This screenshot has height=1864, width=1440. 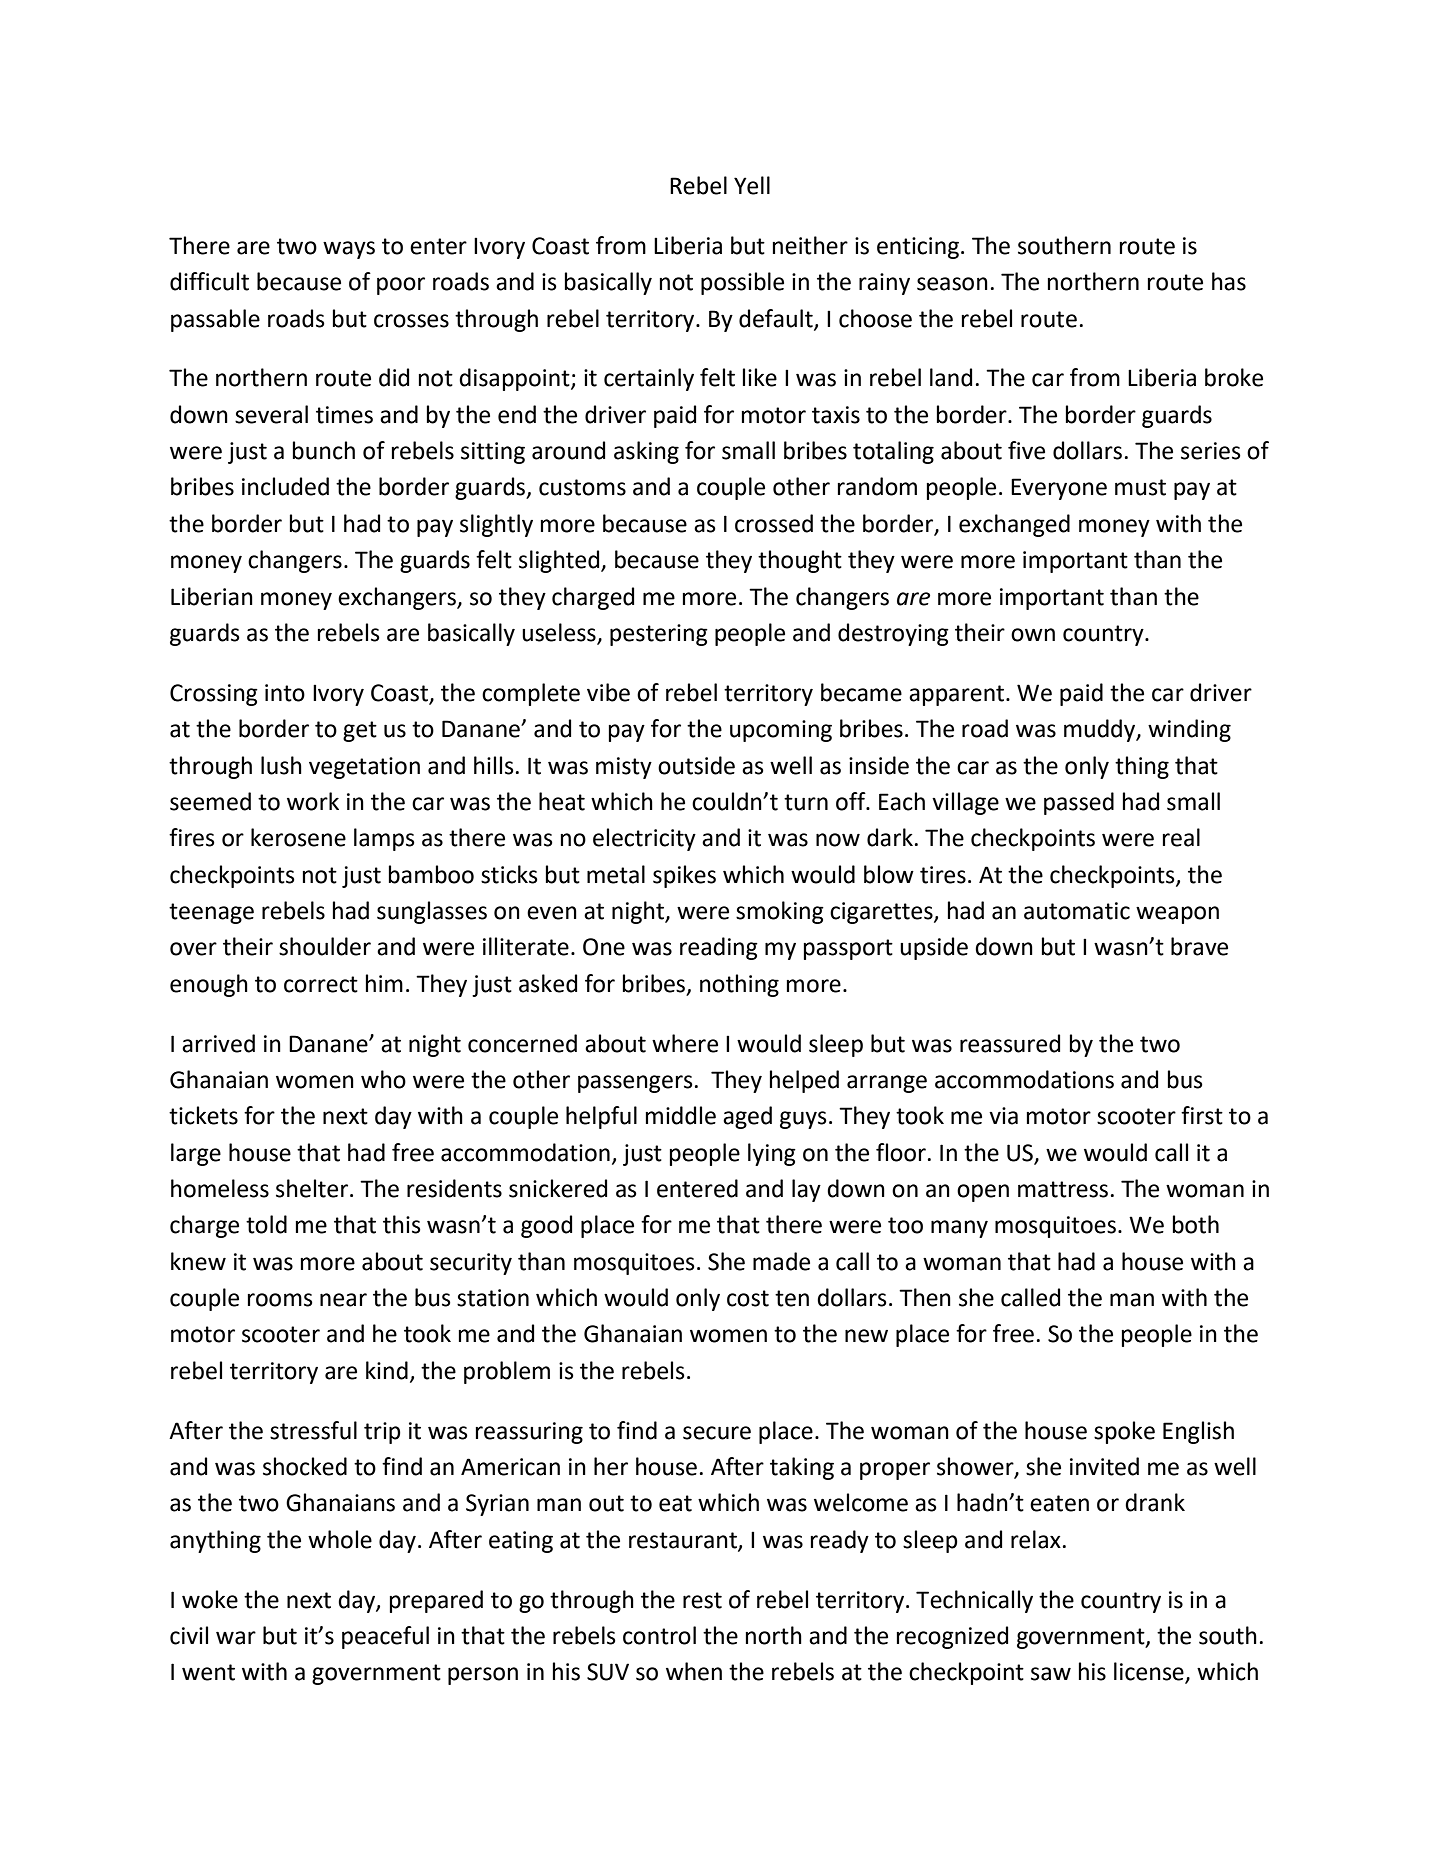 I want to click on ways, so click(x=349, y=250).
